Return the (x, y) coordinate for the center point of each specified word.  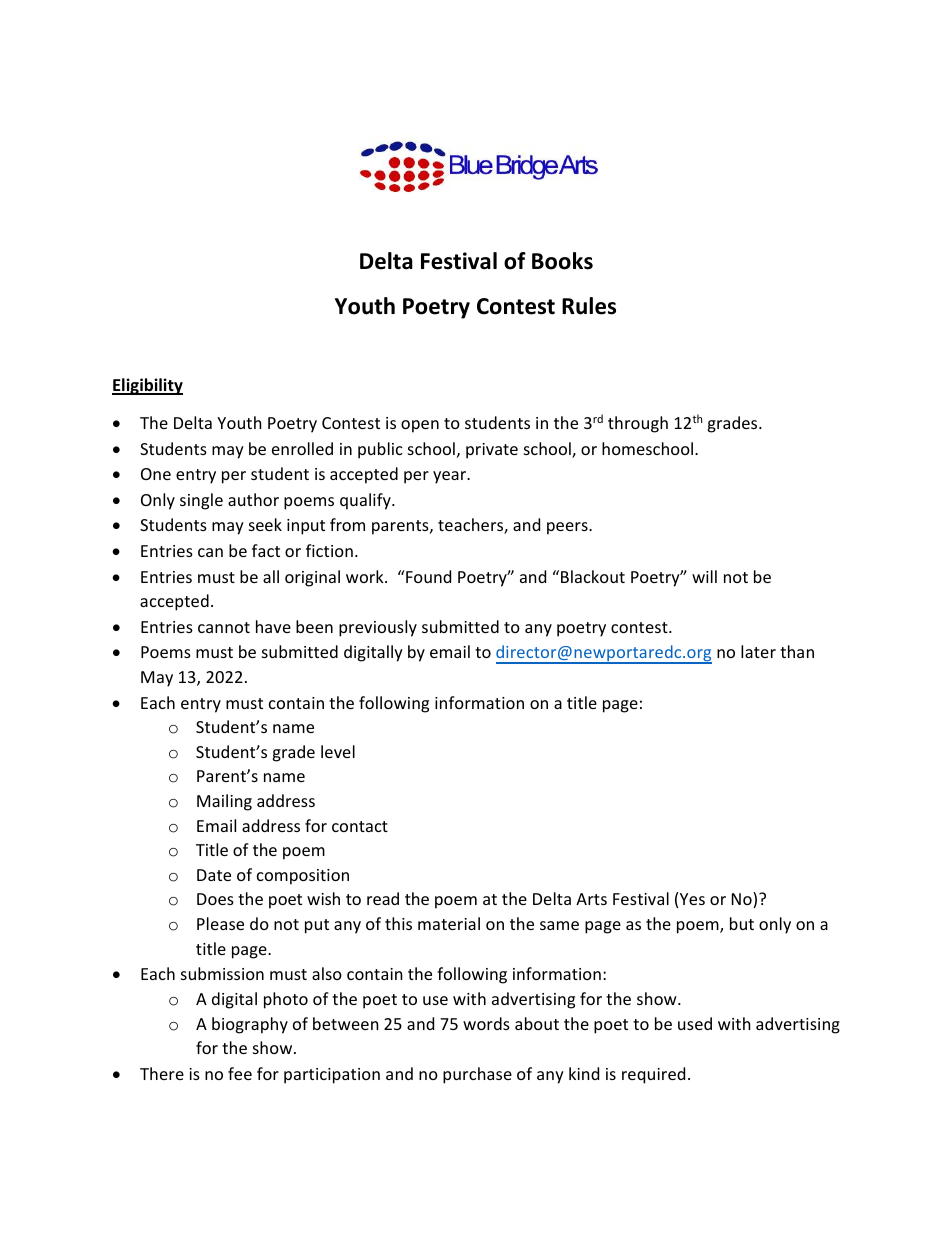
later (758, 651)
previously (378, 628)
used (695, 1023)
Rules (589, 306)
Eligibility (147, 386)
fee (240, 1073)
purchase (477, 1075)
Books (562, 261)
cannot (224, 627)
